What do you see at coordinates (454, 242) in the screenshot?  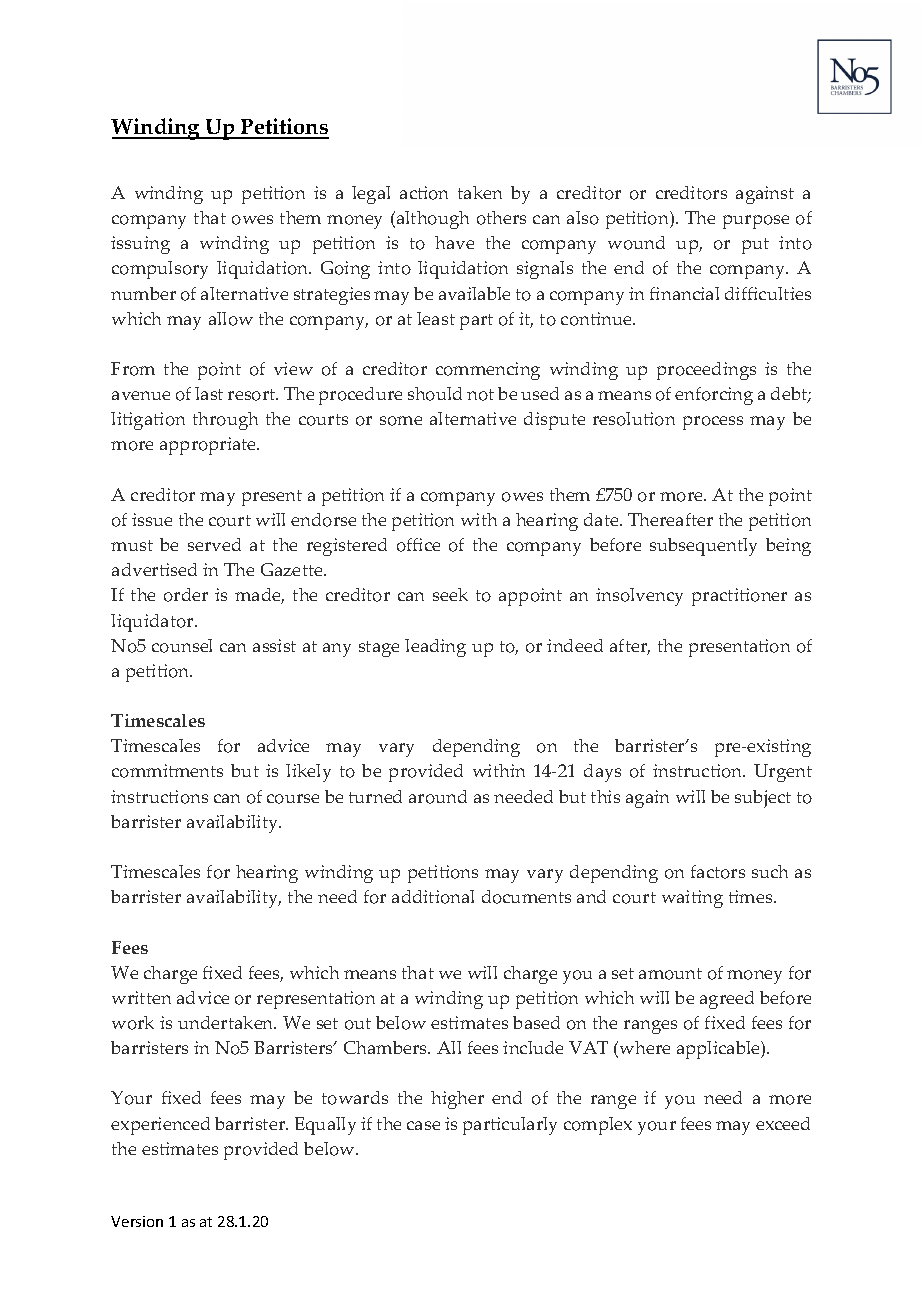 I see `have` at bounding box center [454, 242].
